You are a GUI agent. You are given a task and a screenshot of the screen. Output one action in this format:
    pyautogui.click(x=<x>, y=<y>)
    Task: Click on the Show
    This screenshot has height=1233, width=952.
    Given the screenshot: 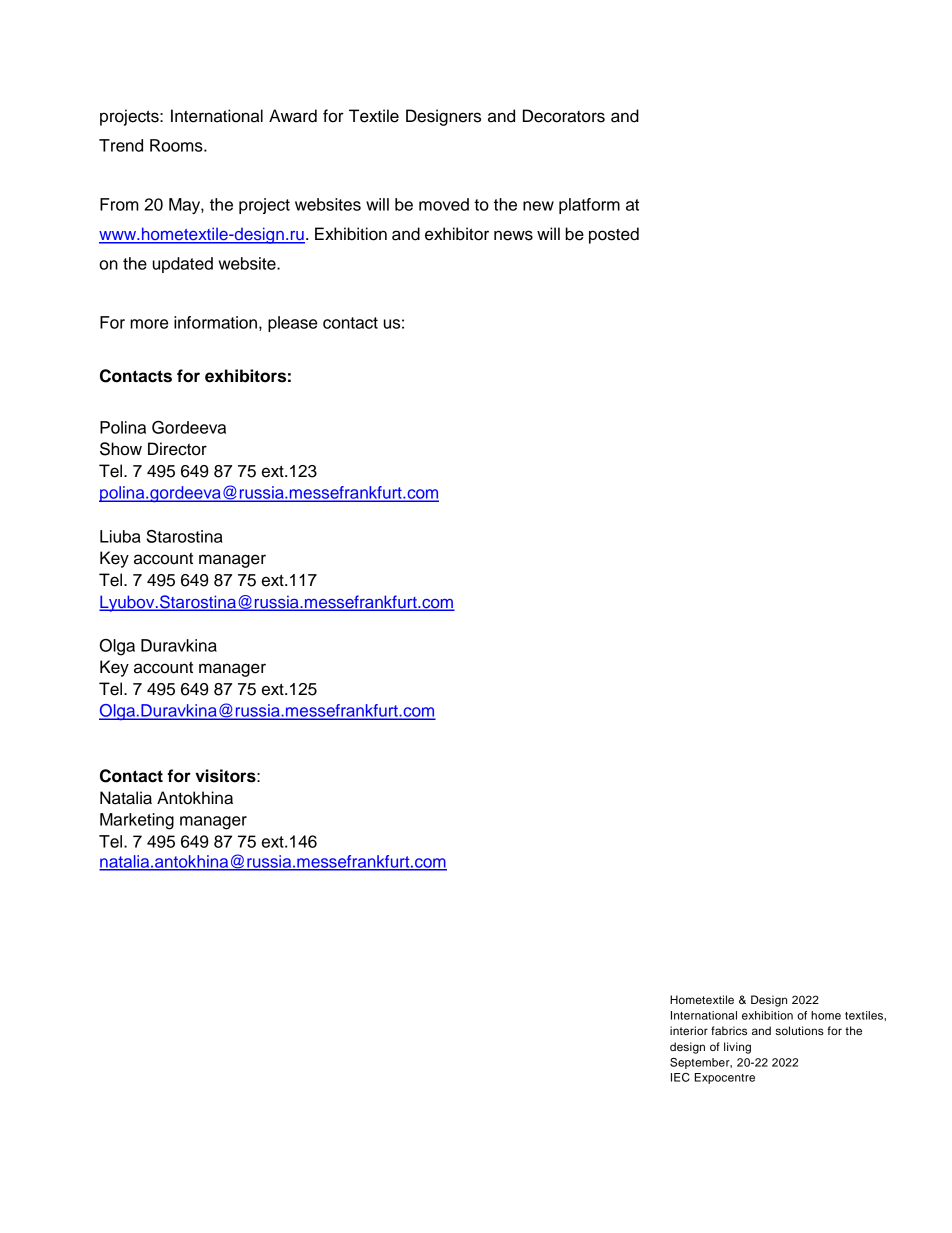 What is the action you would take?
    pyautogui.click(x=121, y=449)
